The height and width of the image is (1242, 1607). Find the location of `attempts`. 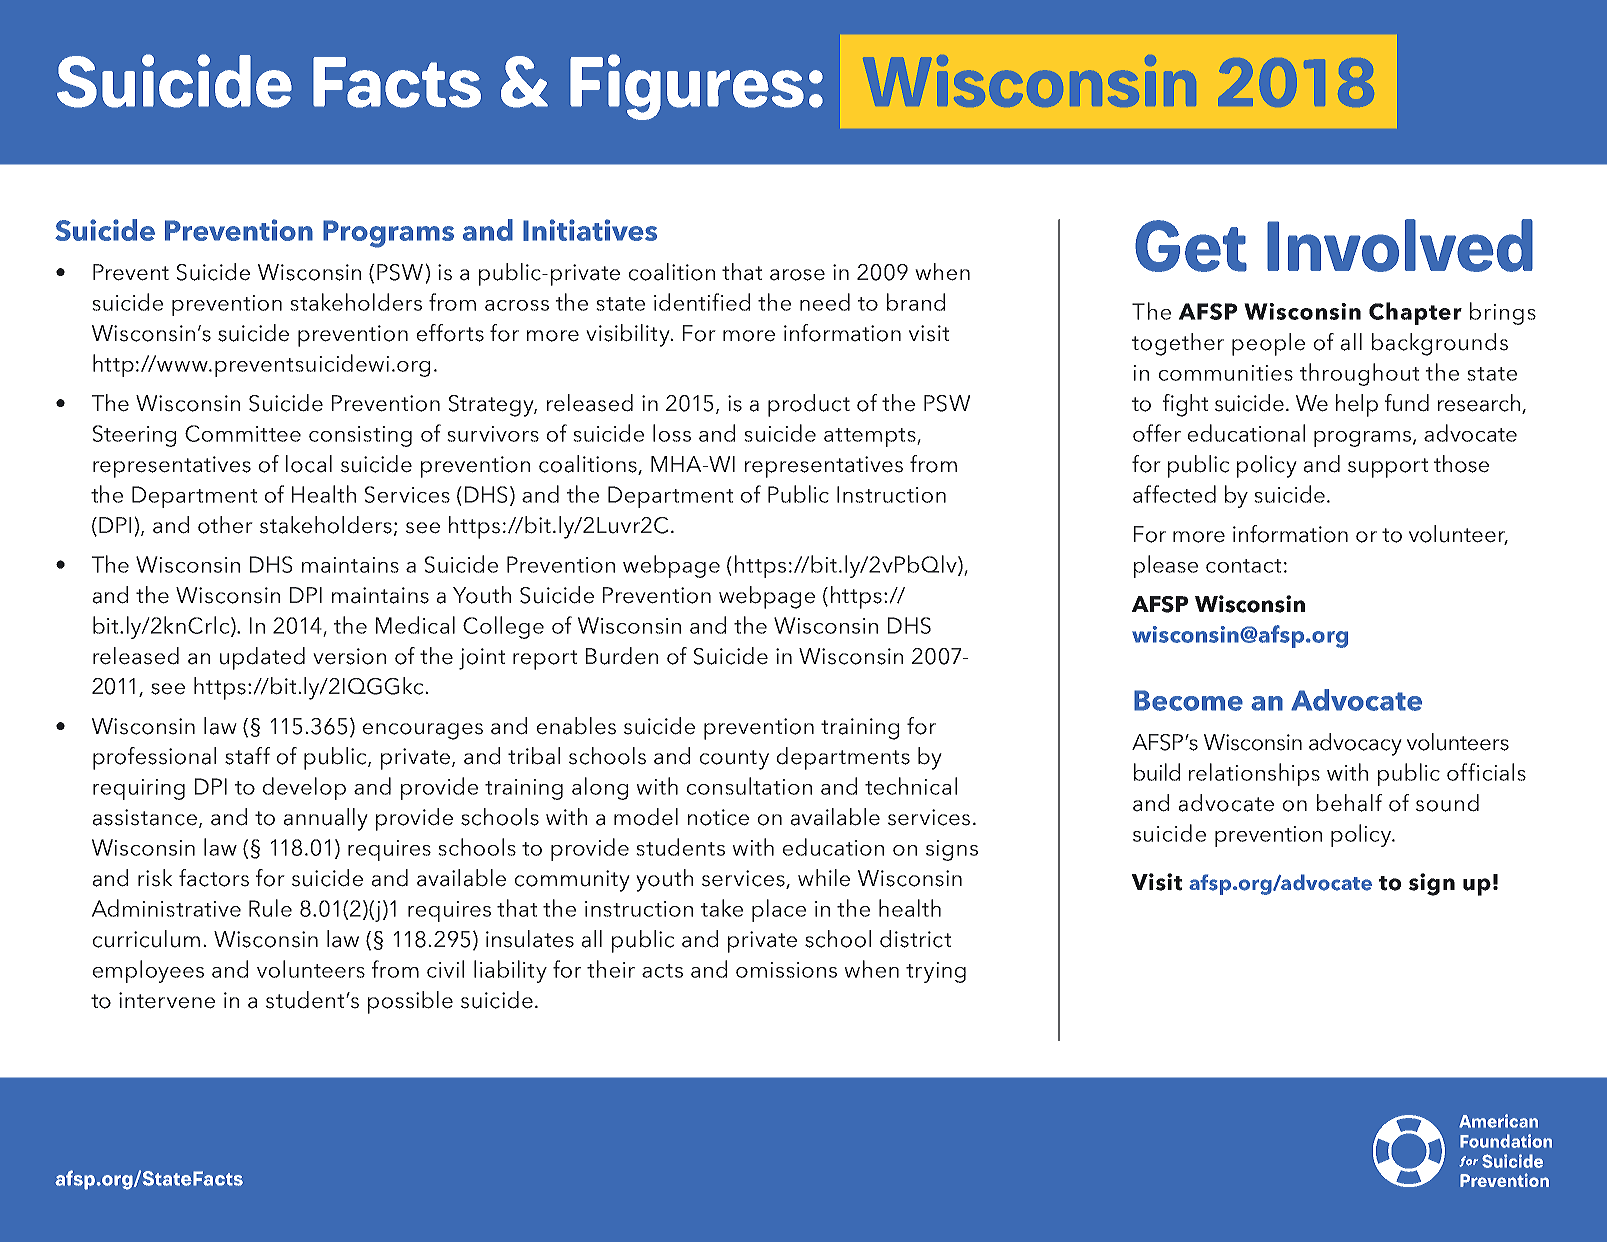

attempts is located at coordinates (871, 437).
